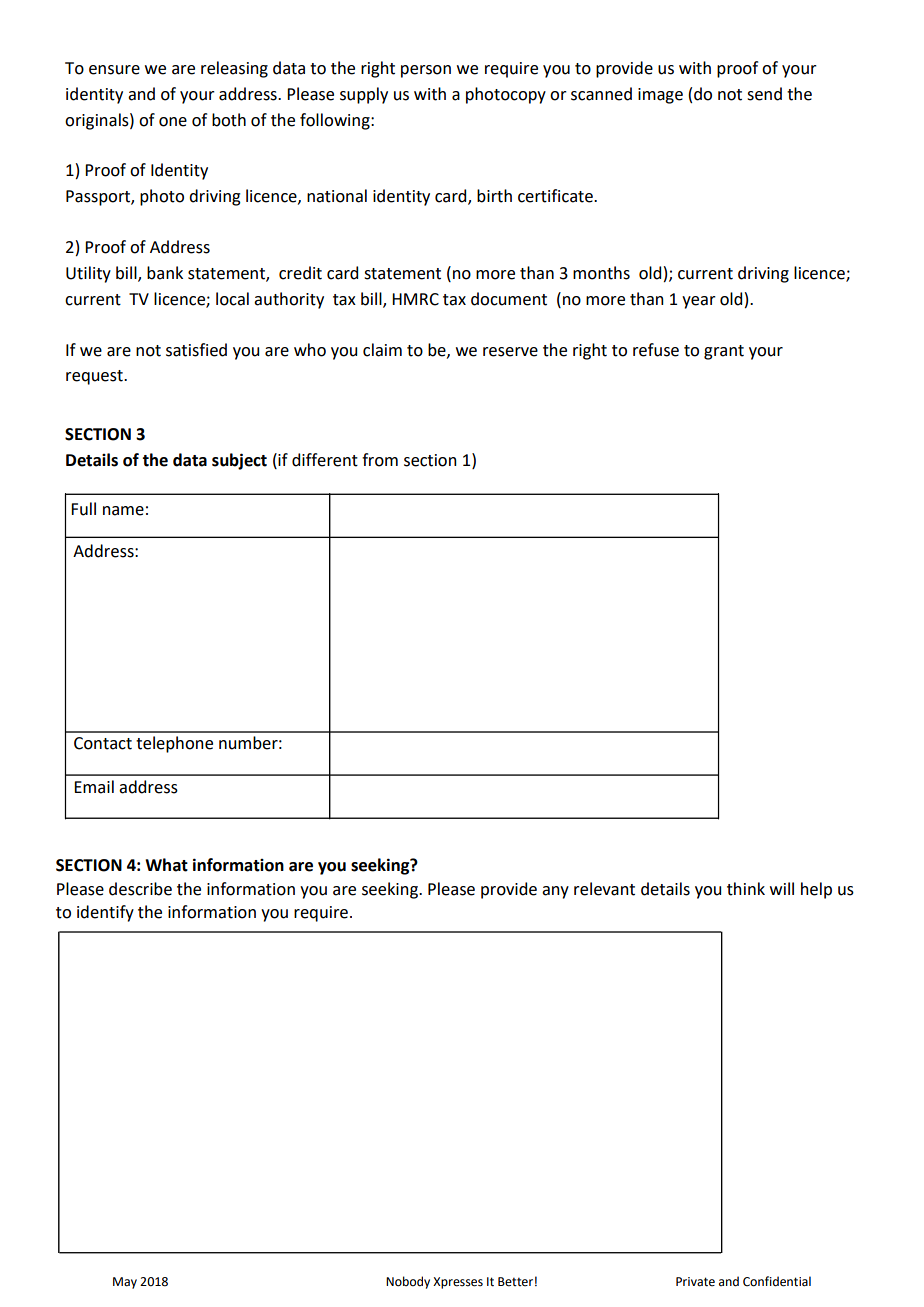 The width and height of the screenshot is (924, 1307). What do you see at coordinates (426, 71) in the screenshot?
I see `person` at bounding box center [426, 71].
